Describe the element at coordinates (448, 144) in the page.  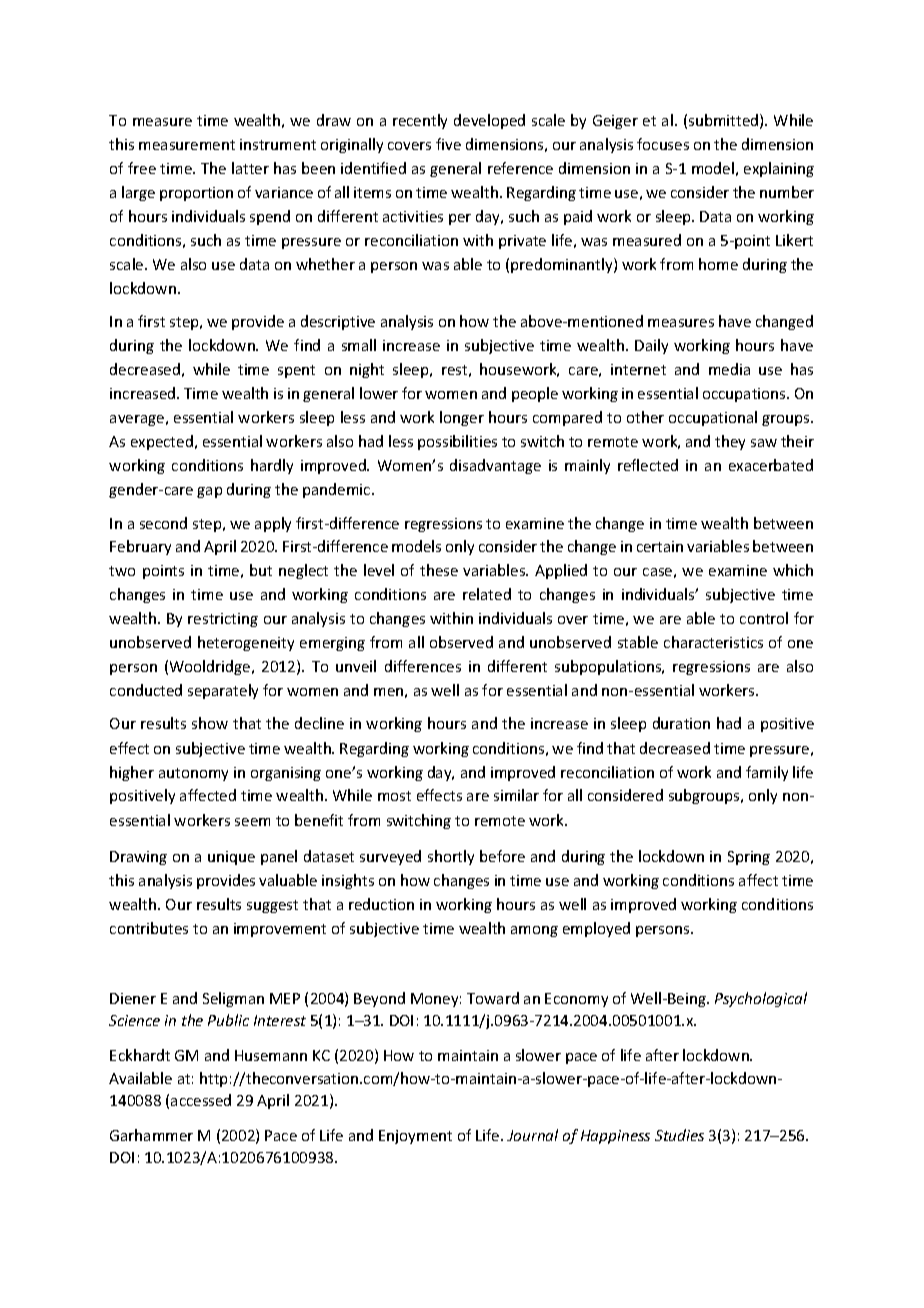
I see `five` at that location.
